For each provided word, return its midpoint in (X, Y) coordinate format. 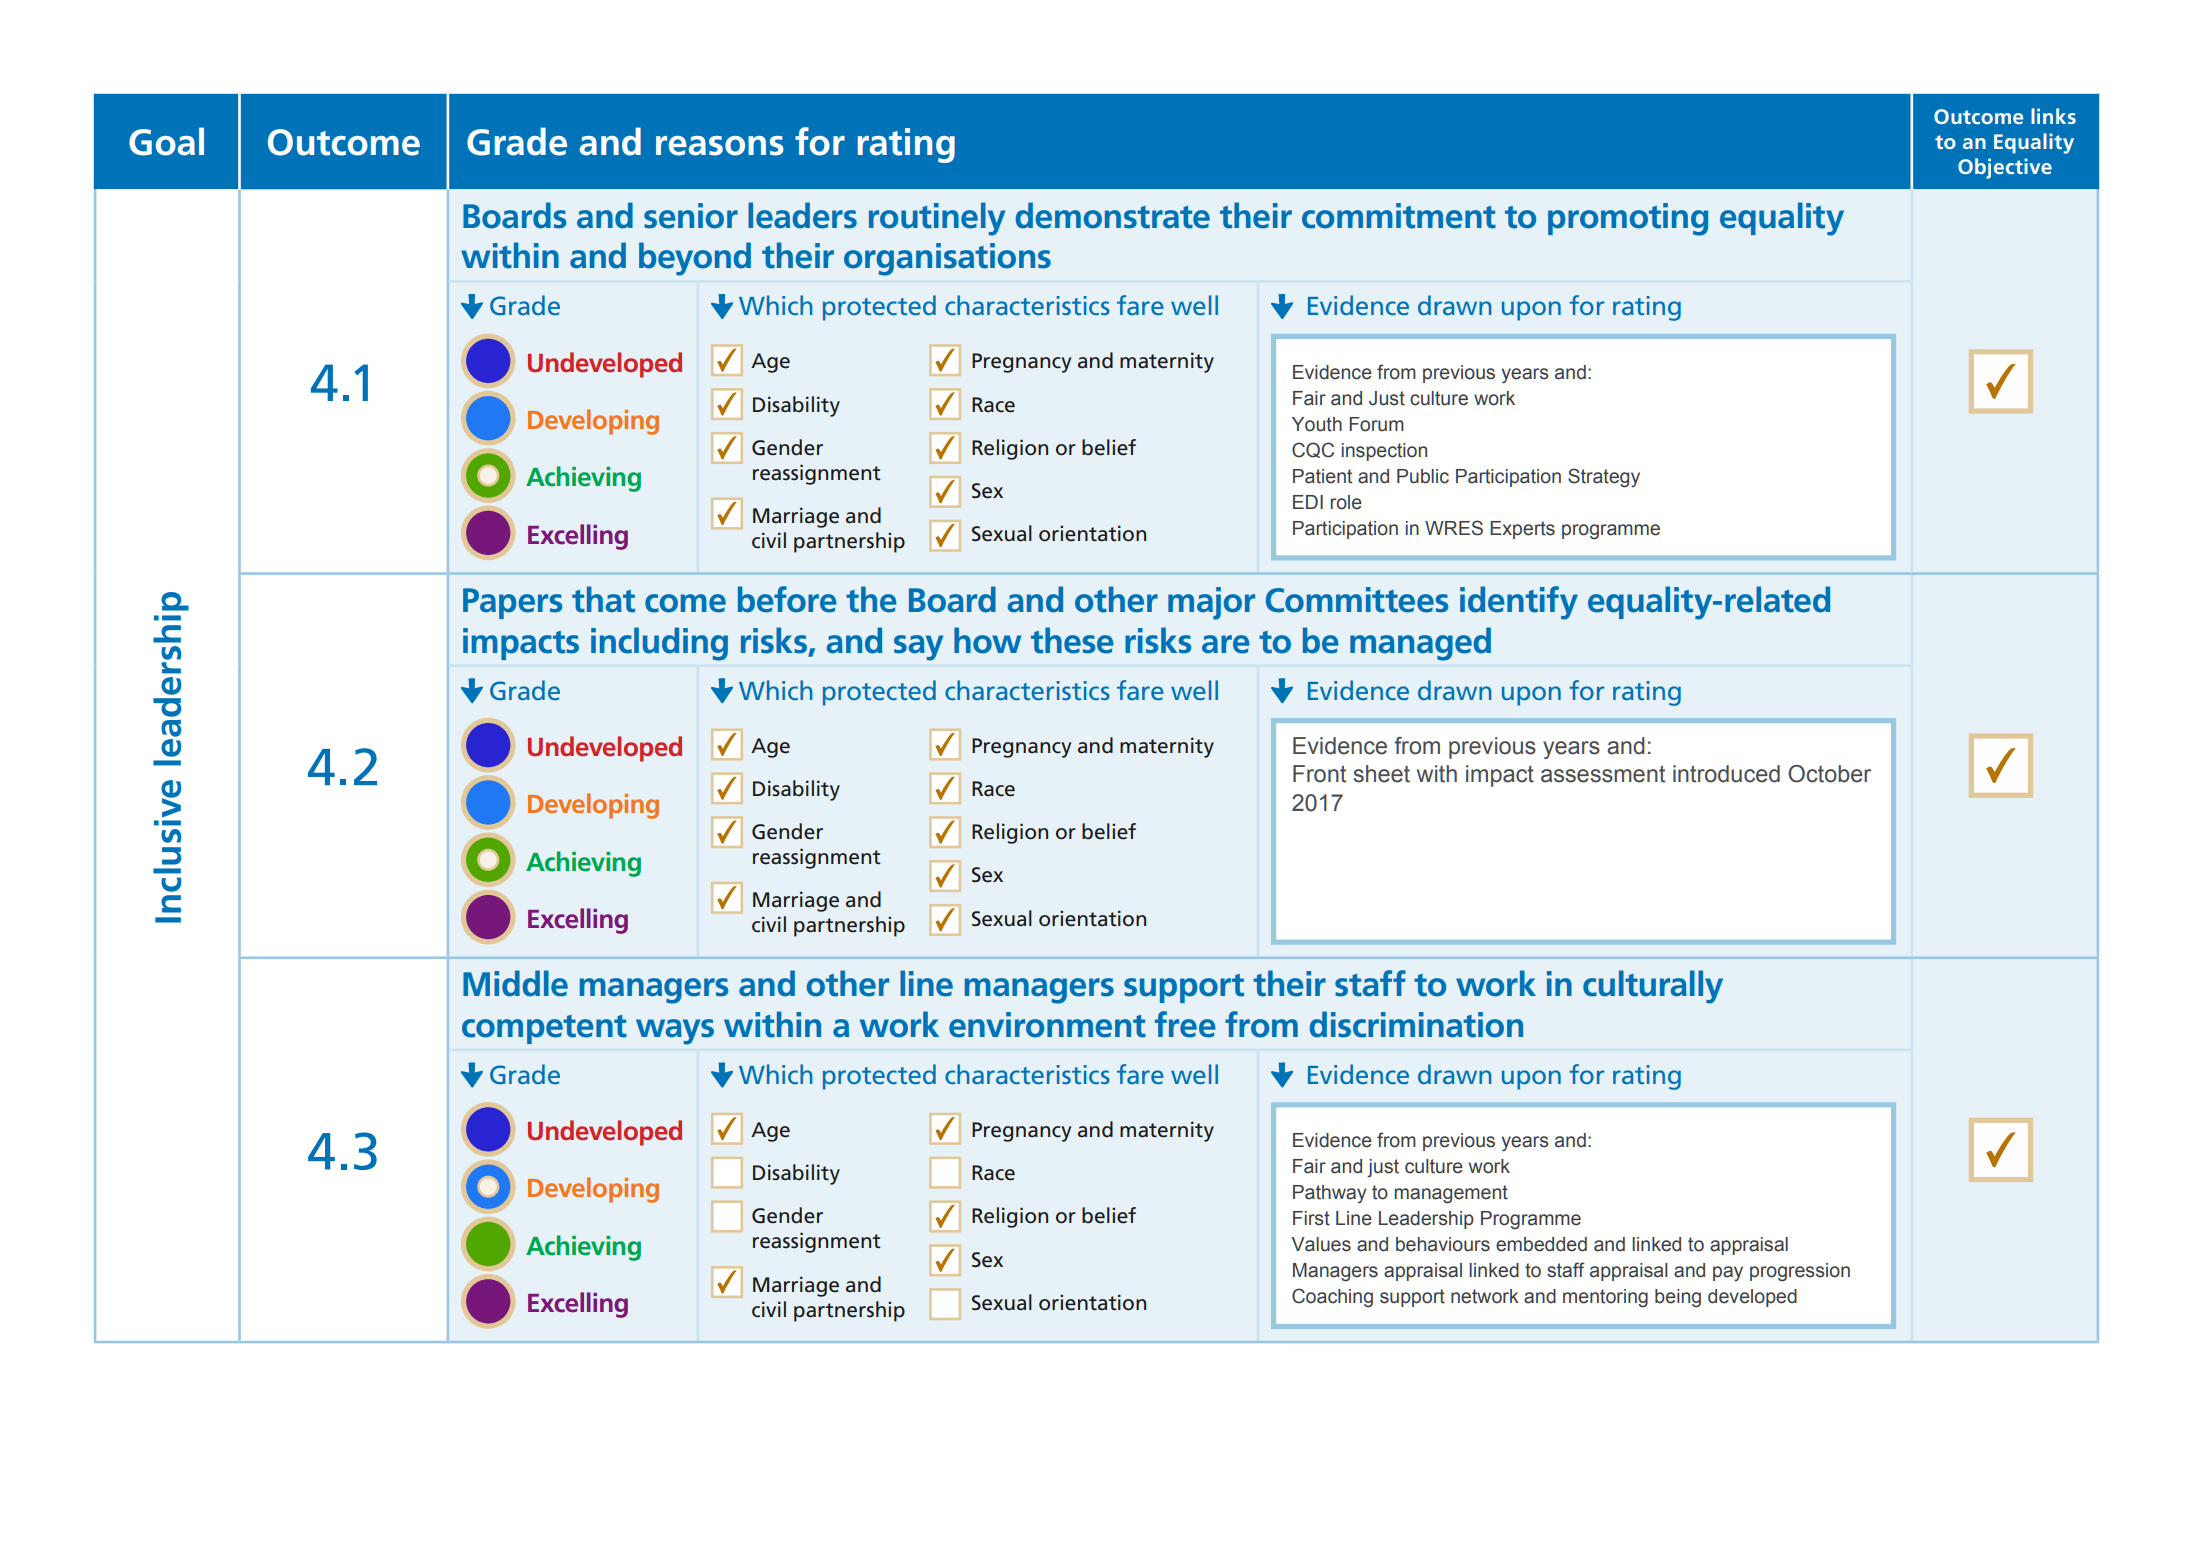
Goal (166, 141)
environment (1047, 1025)
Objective (2005, 168)
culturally (1653, 987)
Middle (515, 983)
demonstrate (1113, 215)
